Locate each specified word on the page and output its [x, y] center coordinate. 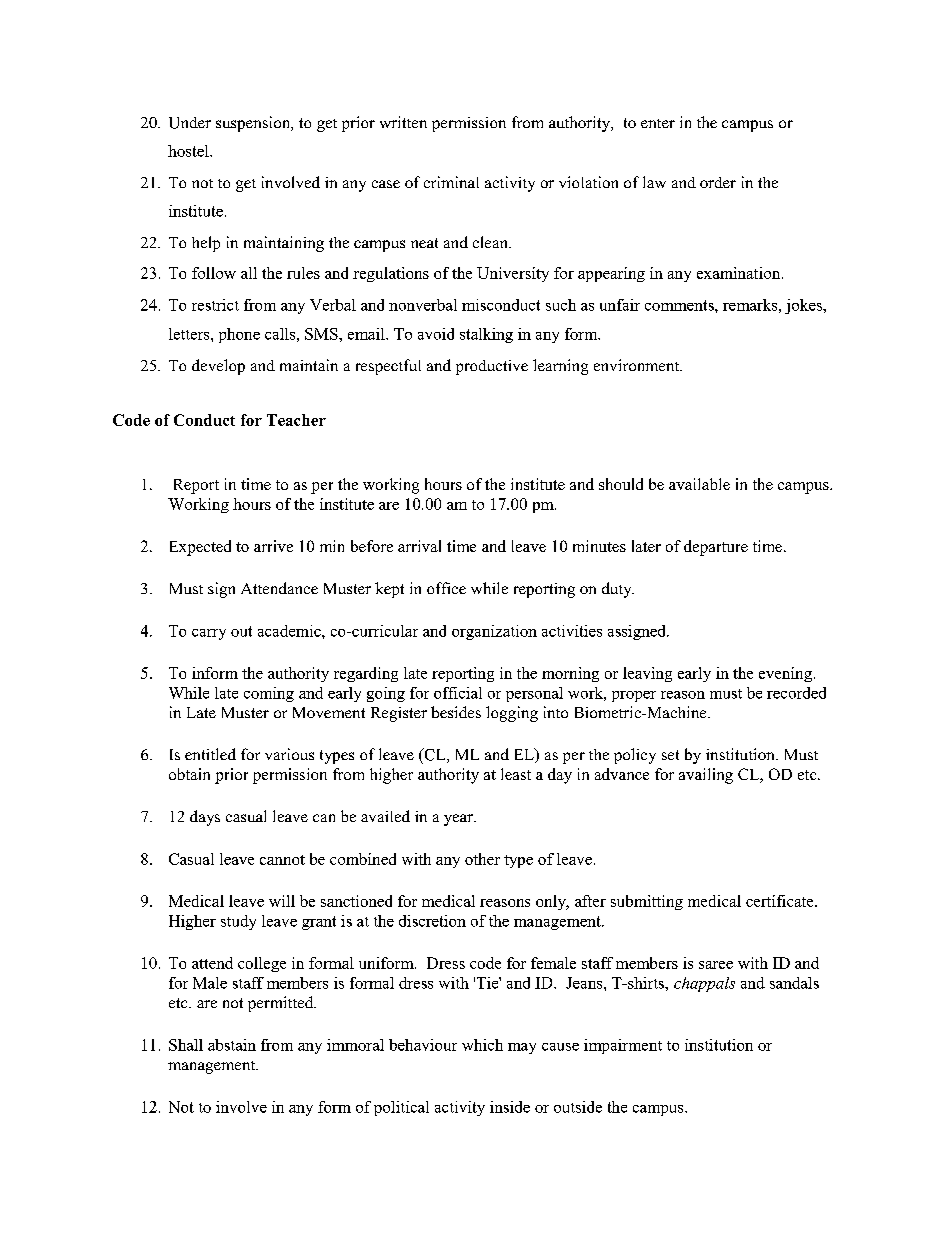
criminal [451, 182]
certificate [781, 901]
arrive [273, 546]
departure [716, 548]
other [482, 859]
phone [239, 335]
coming [269, 694]
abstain [232, 1045]
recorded [796, 693]
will [282, 901]
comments [680, 305]
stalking [486, 335]
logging [512, 714]
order [718, 182]
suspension [254, 124]
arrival [419, 546]
